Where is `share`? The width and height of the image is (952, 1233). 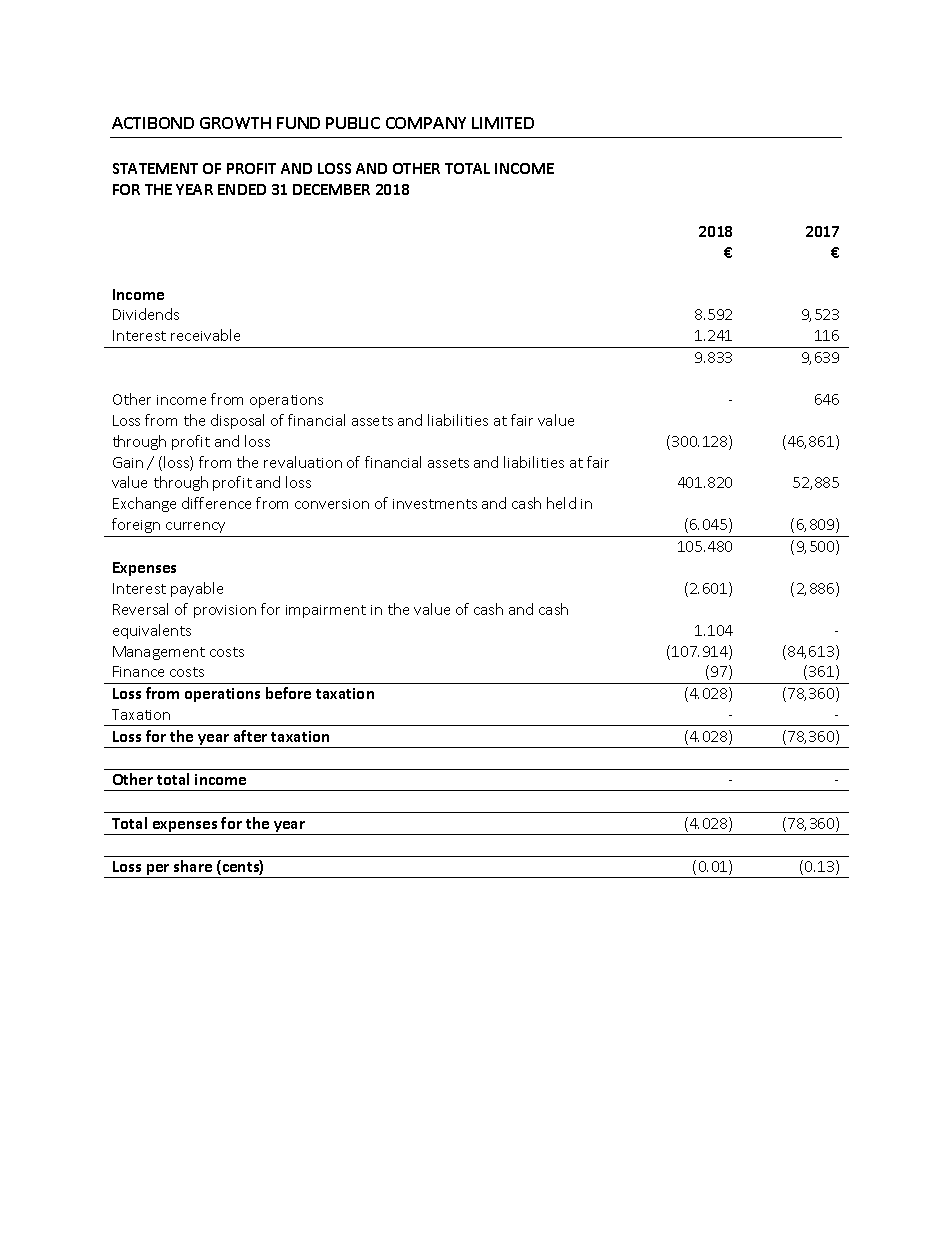 share is located at coordinates (193, 866).
